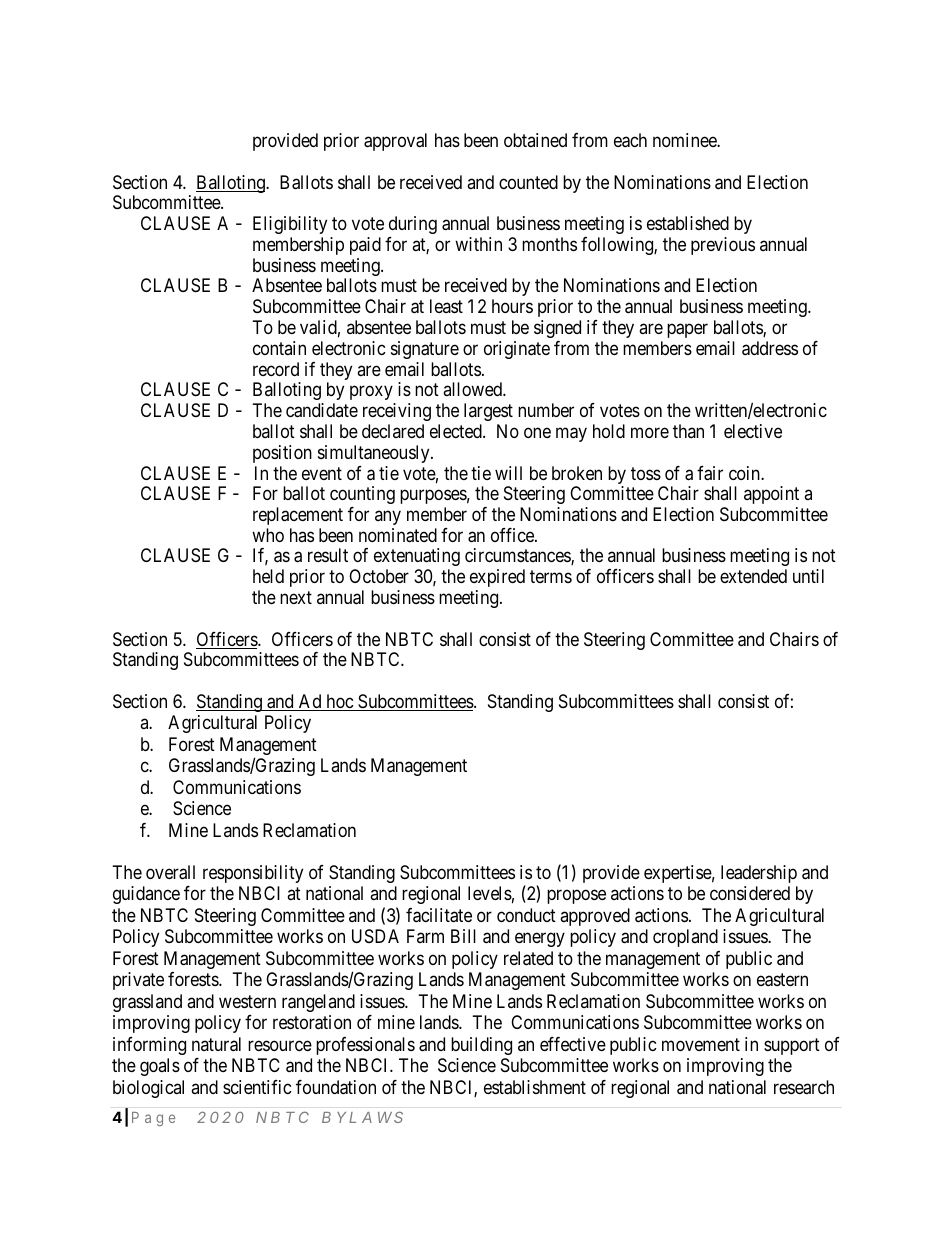  Describe the element at coordinates (753, 576) in the screenshot. I see `extended` at that location.
